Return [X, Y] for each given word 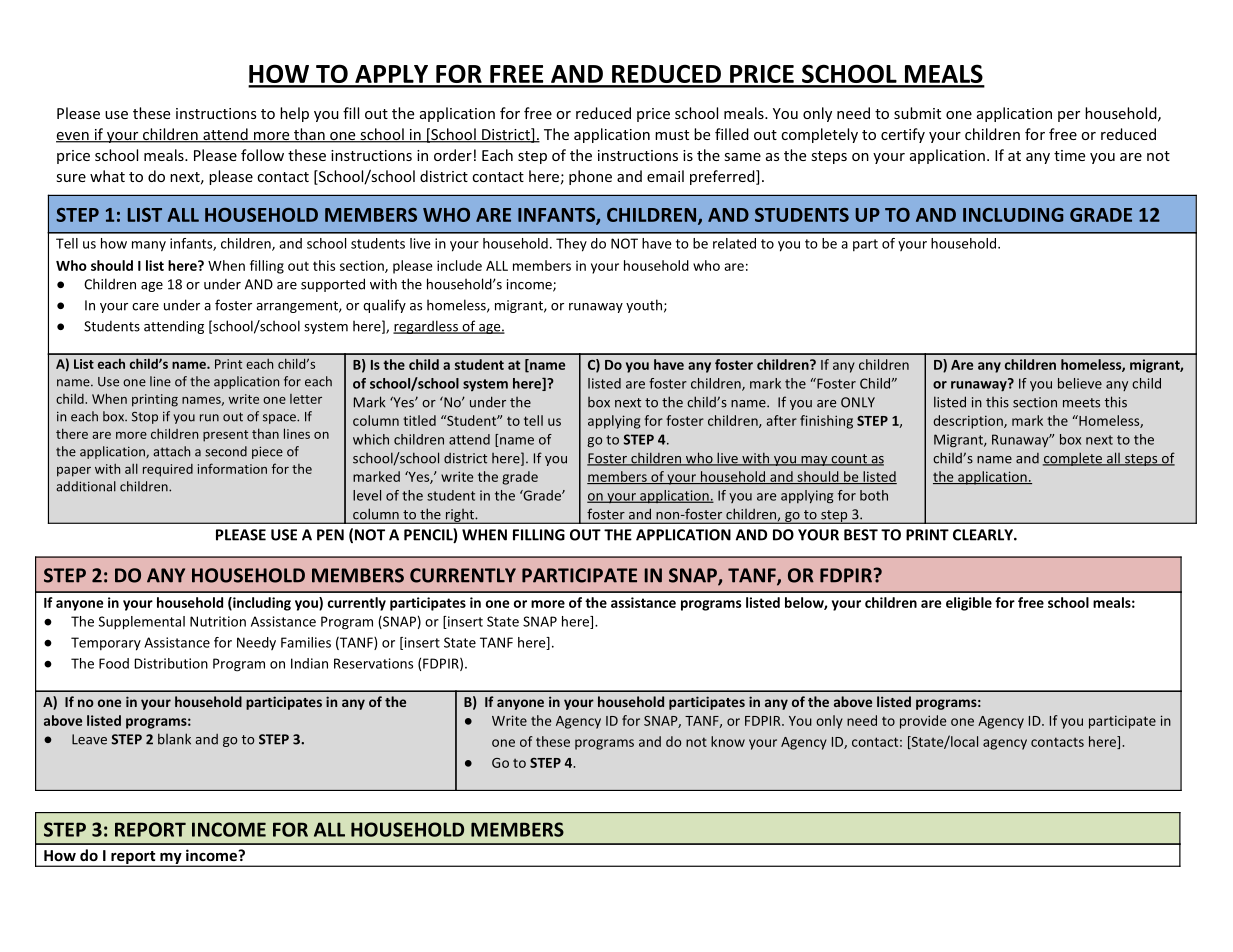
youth [644, 306]
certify [903, 135]
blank [174, 739]
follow [262, 155]
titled [419, 420]
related [734, 243]
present [225, 436]
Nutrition [218, 621]
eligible [969, 604]
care [145, 307]
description [969, 422]
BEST [861, 535]
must [672, 135]
